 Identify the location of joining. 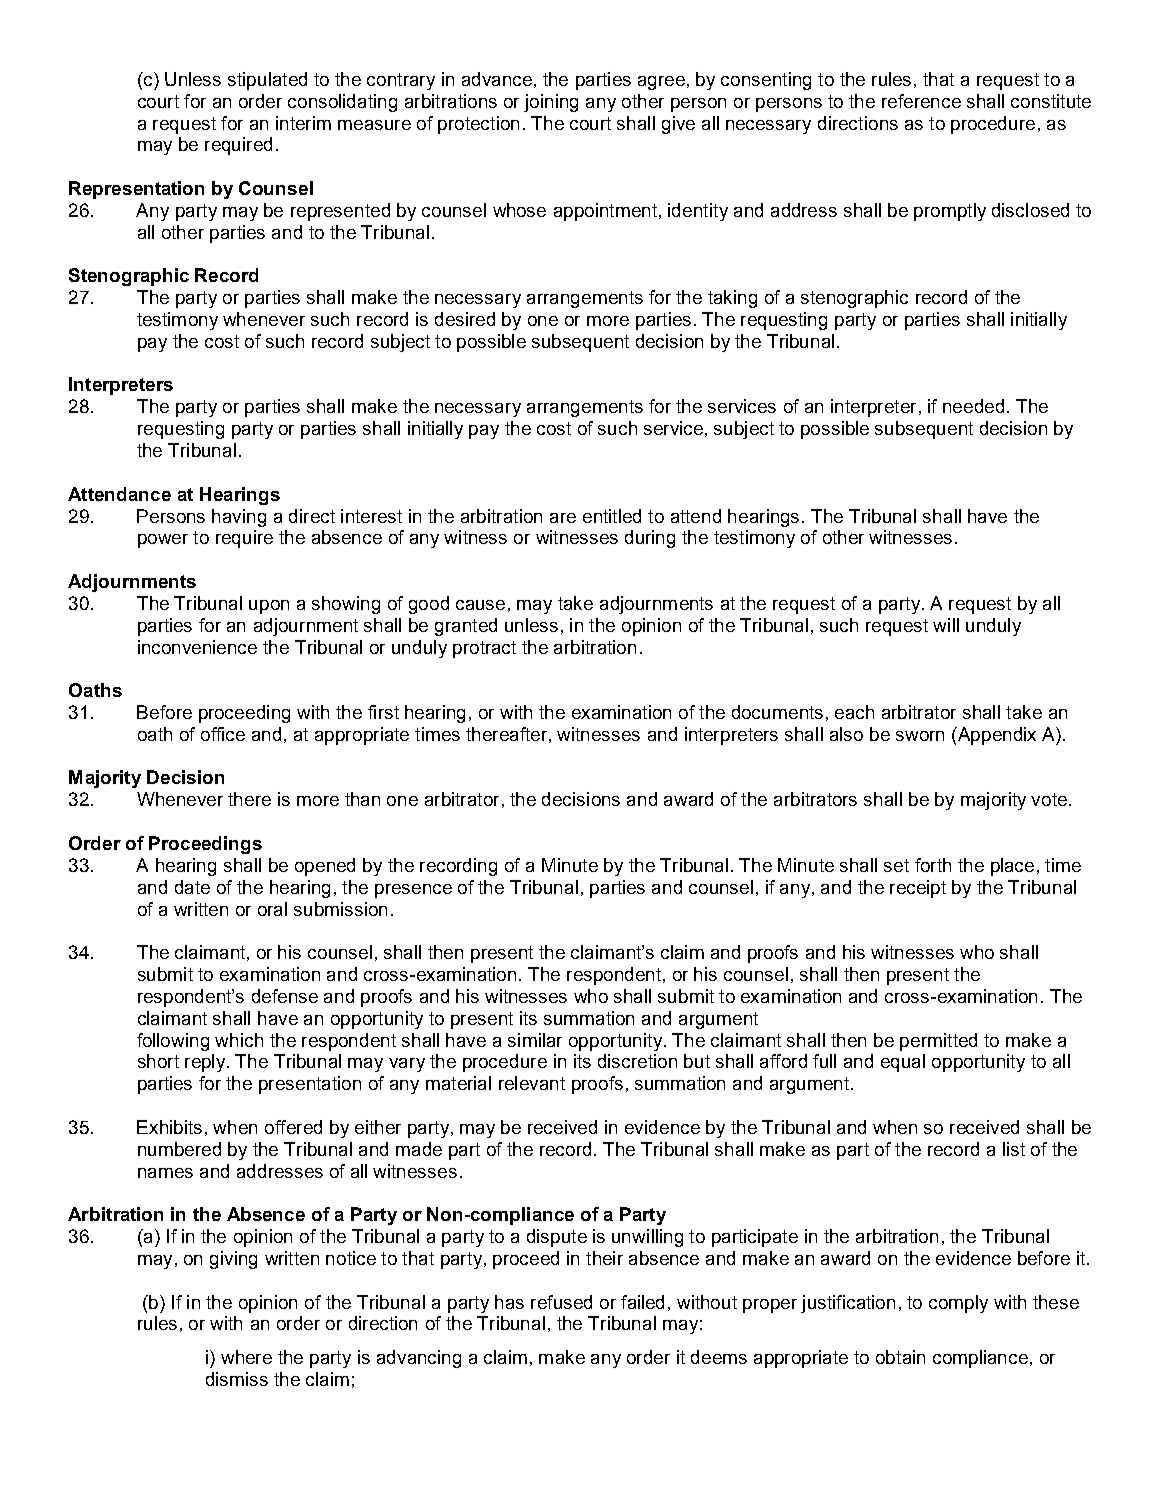
(551, 103).
